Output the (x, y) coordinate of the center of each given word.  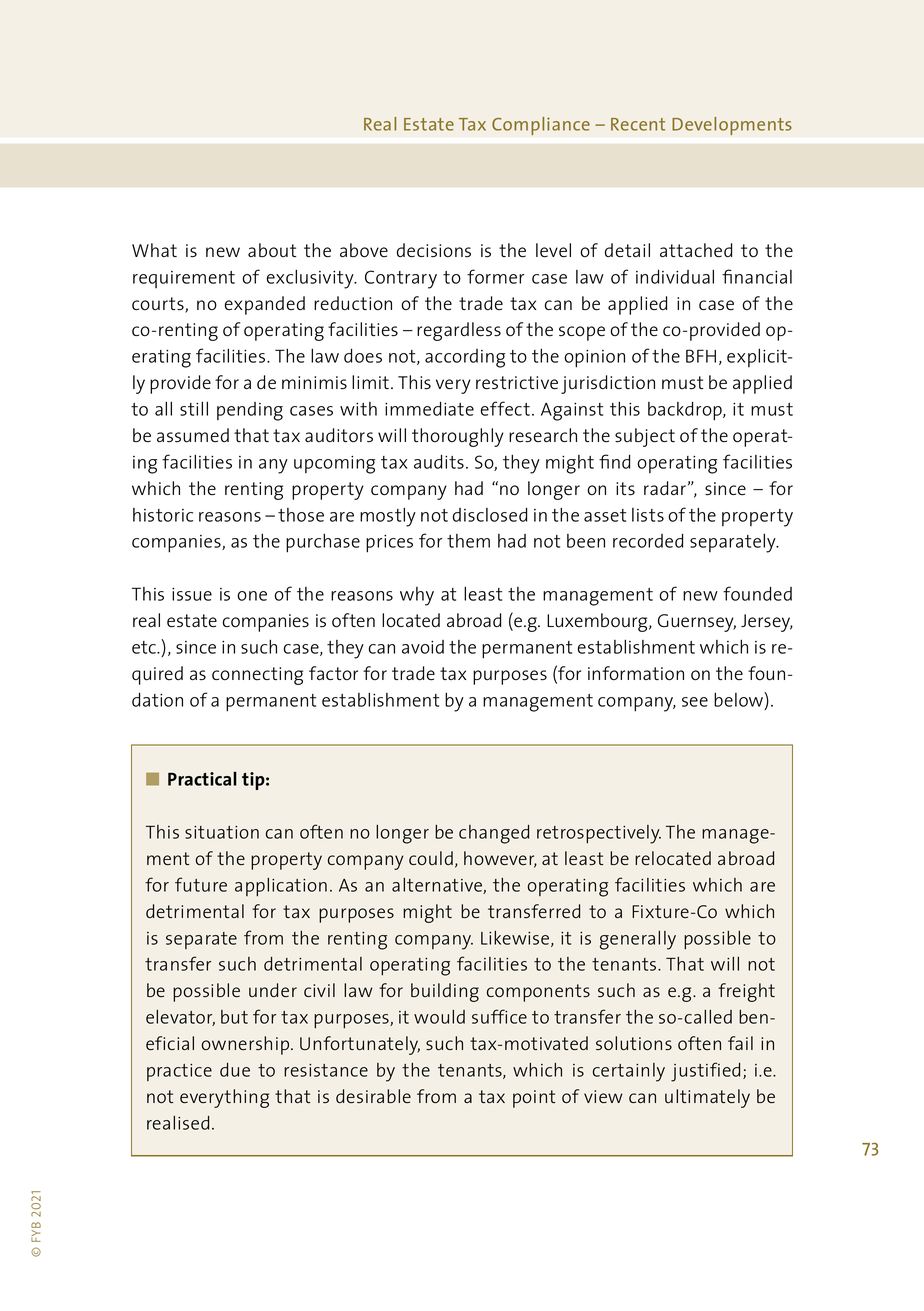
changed (494, 834)
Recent (638, 124)
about (272, 250)
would (439, 1017)
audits (439, 461)
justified (705, 1072)
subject (645, 437)
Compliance (541, 126)
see (695, 702)
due (235, 1070)
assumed (193, 435)
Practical (202, 778)
